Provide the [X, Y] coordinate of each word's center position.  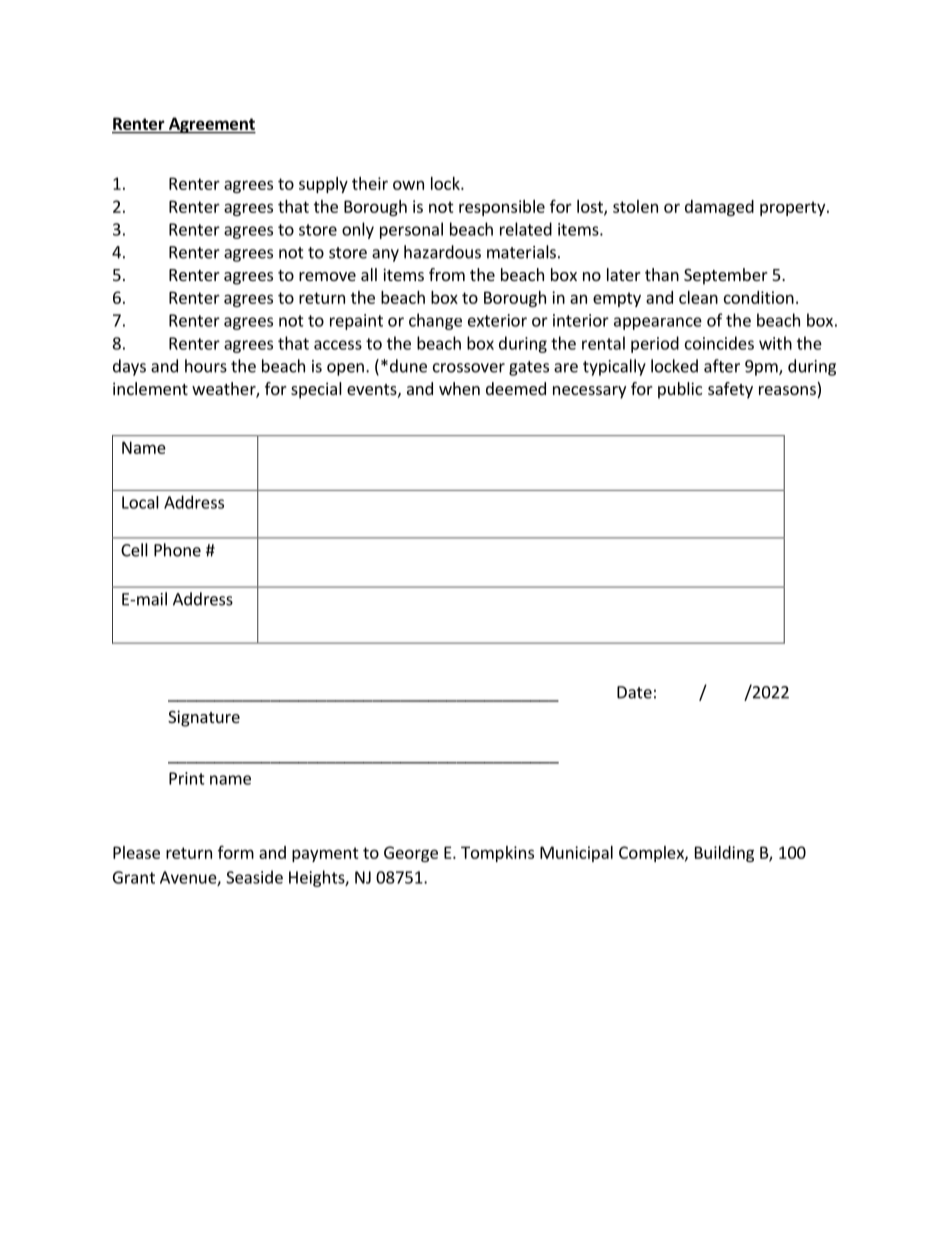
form [236, 852]
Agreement [211, 125]
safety [730, 390]
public [680, 390]
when [459, 388]
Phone [177, 550]
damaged [719, 208]
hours [206, 366]
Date [634, 692]
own [408, 185]
